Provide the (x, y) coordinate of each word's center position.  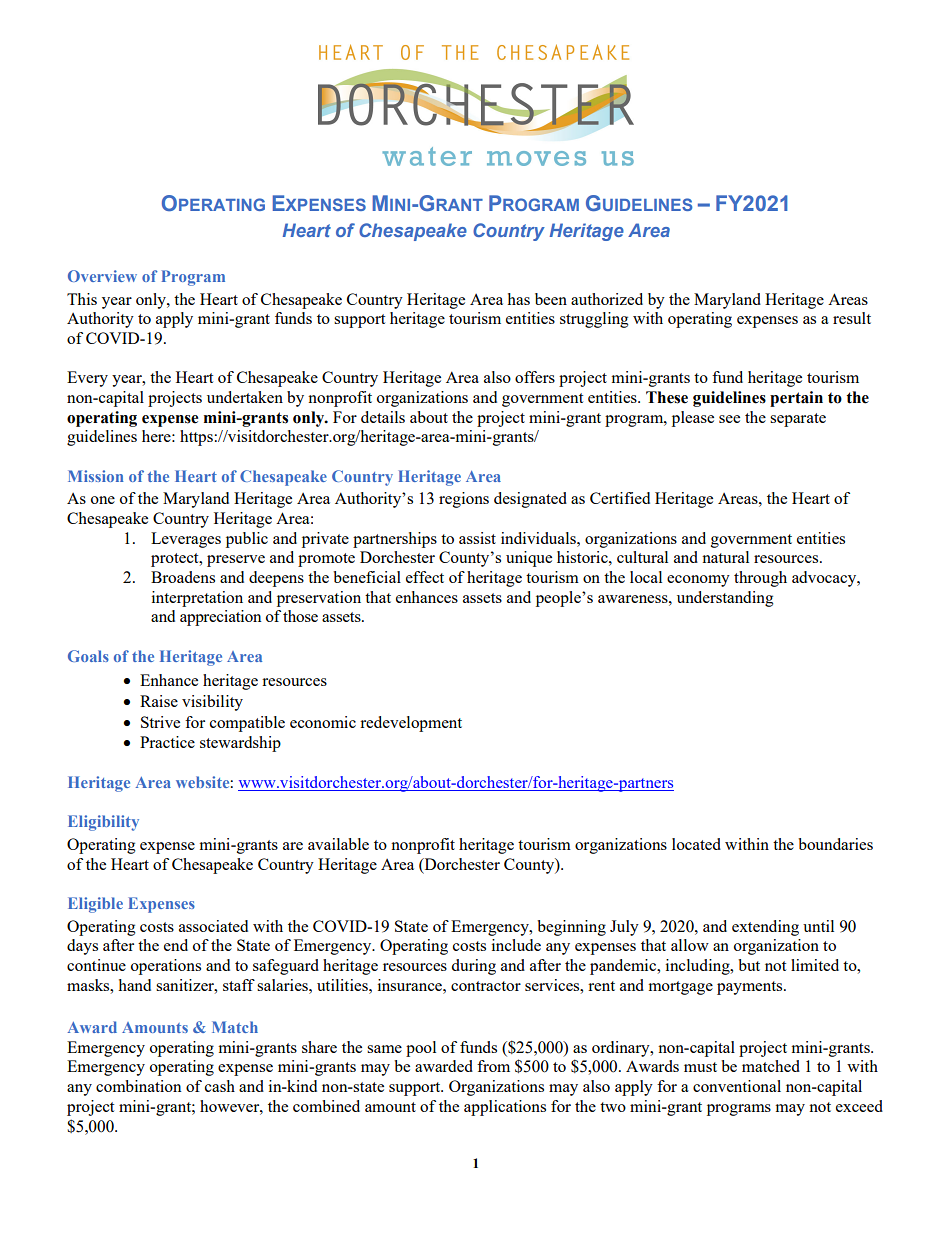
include (516, 945)
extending (765, 928)
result (852, 318)
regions (464, 500)
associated (213, 926)
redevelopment (411, 724)
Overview (102, 276)
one (103, 500)
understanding (725, 599)
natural (725, 557)
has (518, 299)
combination (139, 1086)
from (493, 1066)
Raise (159, 701)
